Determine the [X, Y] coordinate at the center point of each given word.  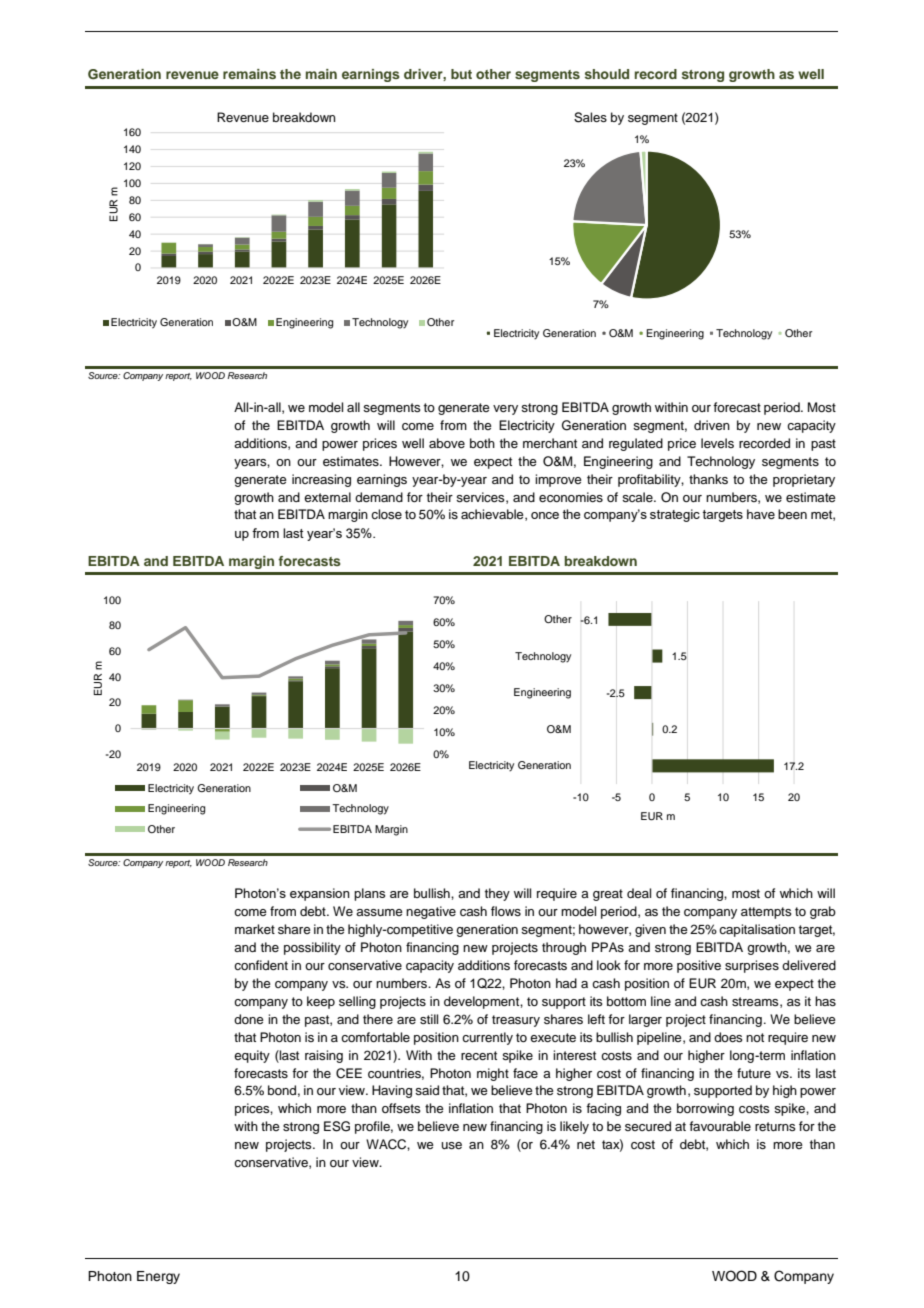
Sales [590, 117]
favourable [720, 1126]
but [461, 74]
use [451, 1145]
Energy [158, 1277]
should [607, 74]
